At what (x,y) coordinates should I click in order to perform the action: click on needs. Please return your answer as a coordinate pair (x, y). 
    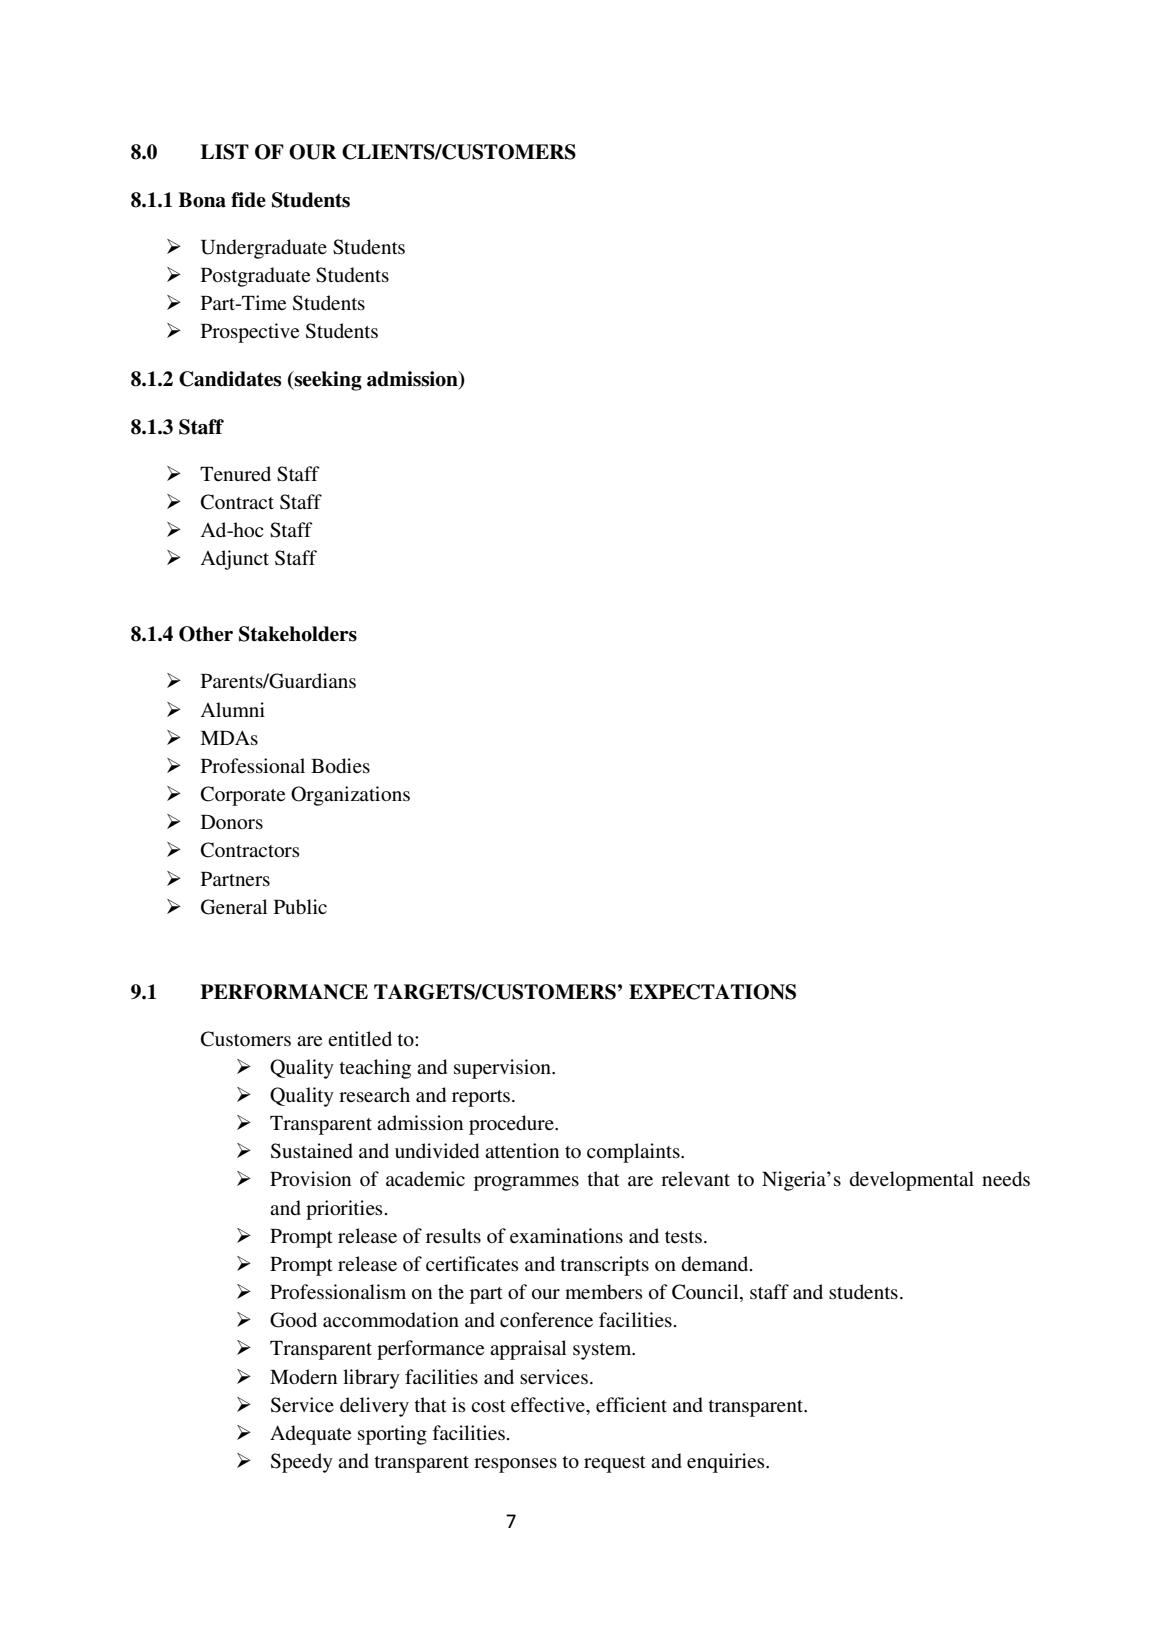
    Looking at the image, I should click on (1006, 1179).
